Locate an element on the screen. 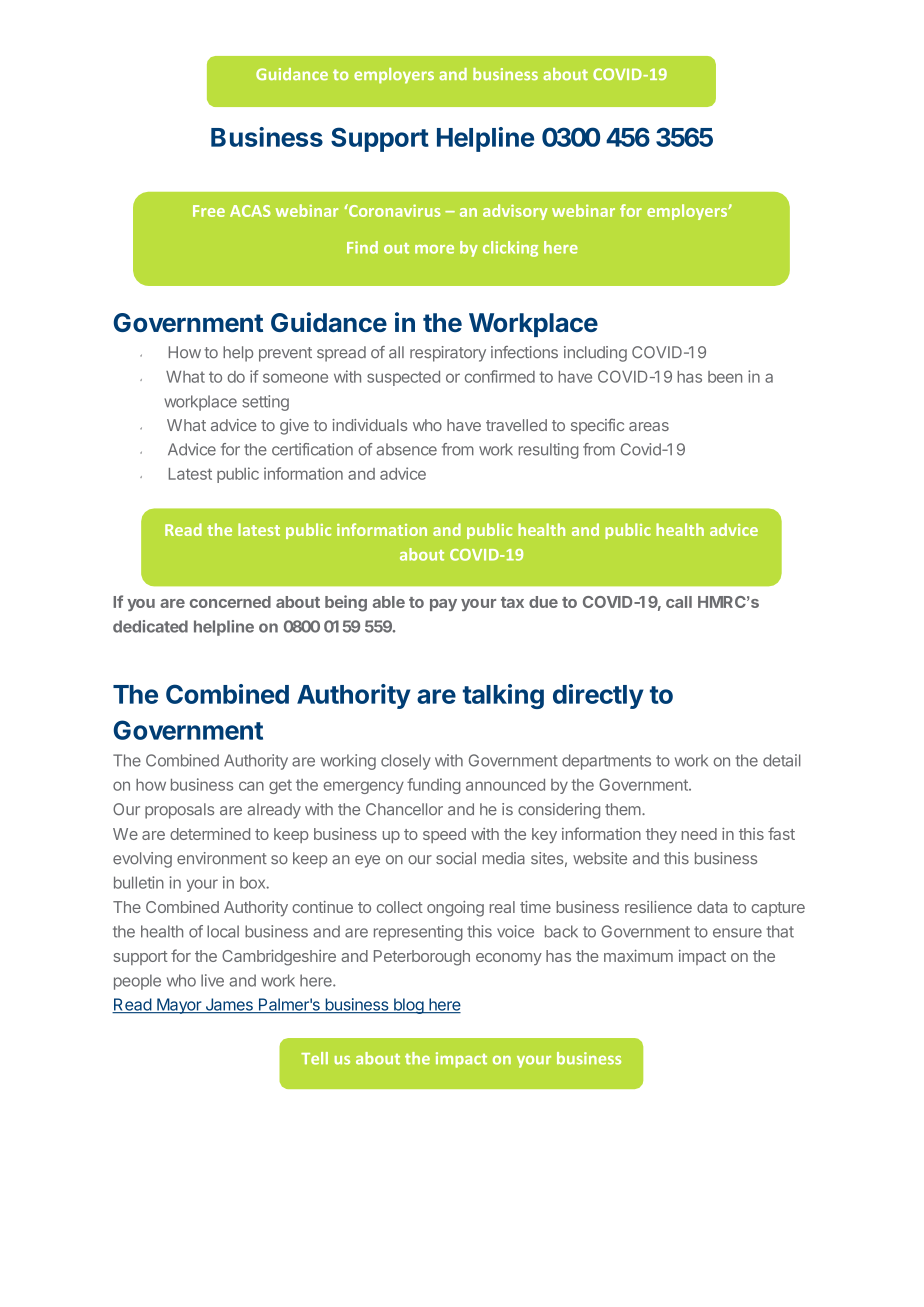  Free is located at coordinates (209, 211).
